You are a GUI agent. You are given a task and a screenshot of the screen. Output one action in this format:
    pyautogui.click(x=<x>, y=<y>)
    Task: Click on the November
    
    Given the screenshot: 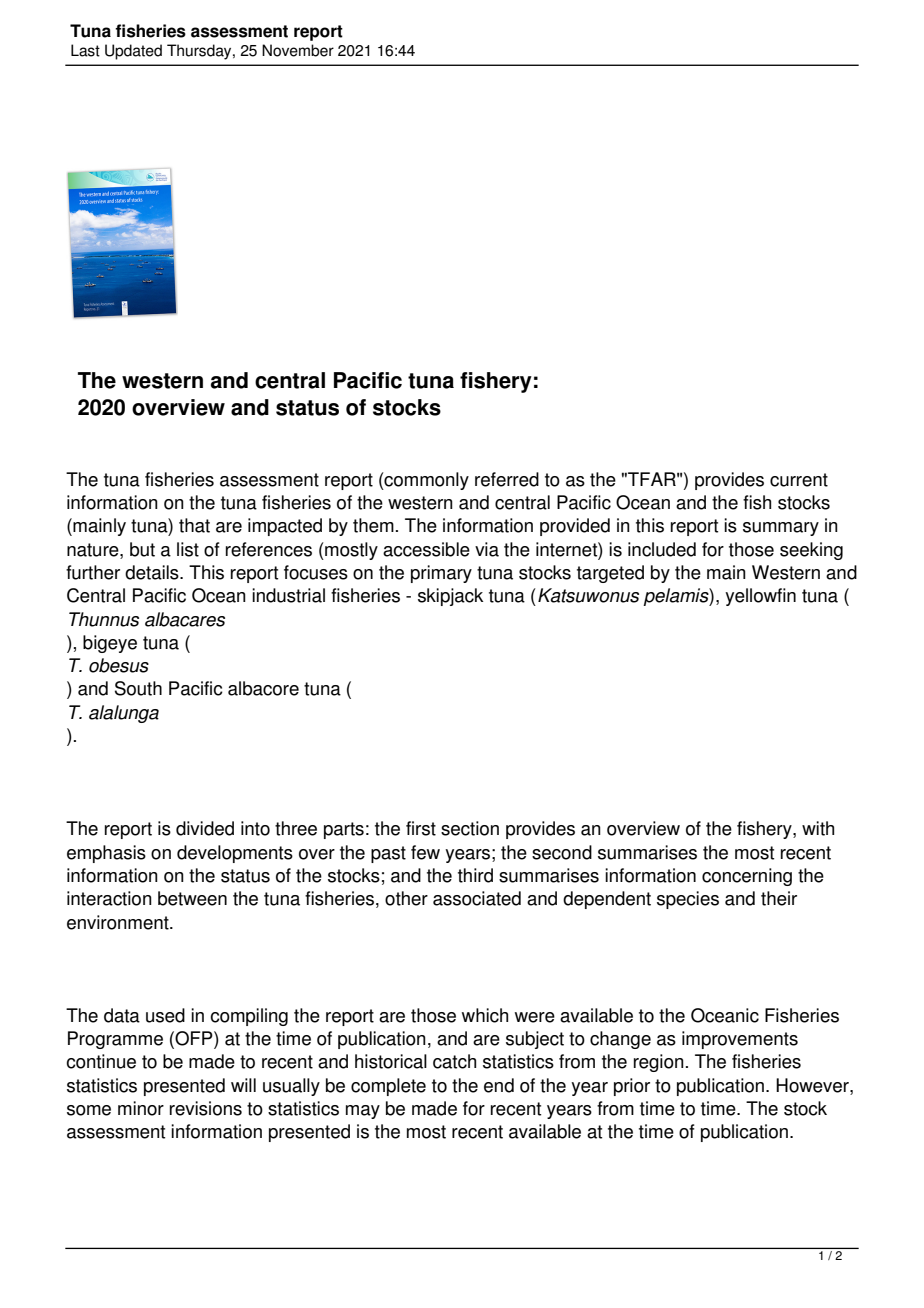 What is the action you would take?
    pyautogui.click(x=298, y=50)
